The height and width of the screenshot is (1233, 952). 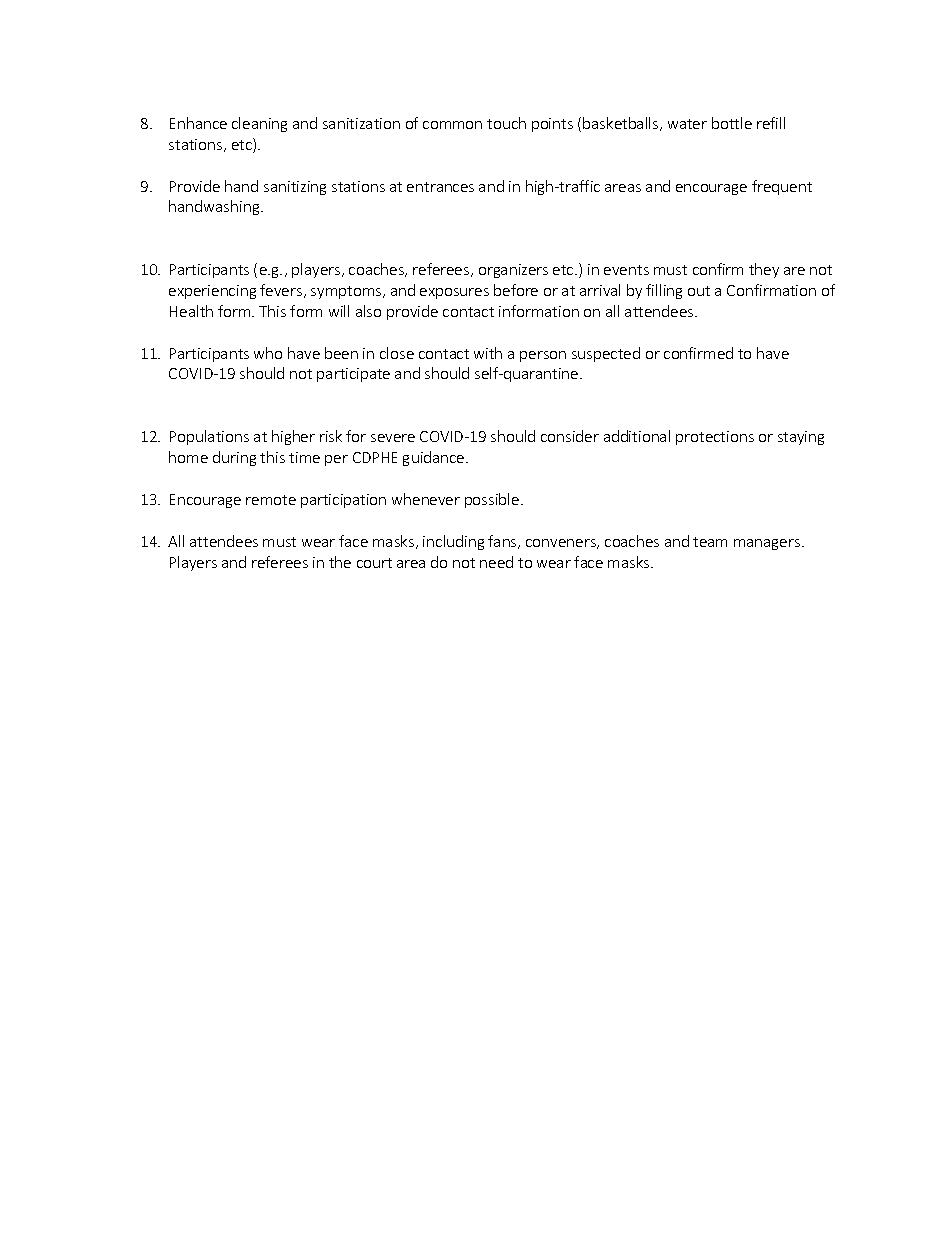 What do you see at coordinates (209, 437) in the screenshot?
I see `Populations` at bounding box center [209, 437].
